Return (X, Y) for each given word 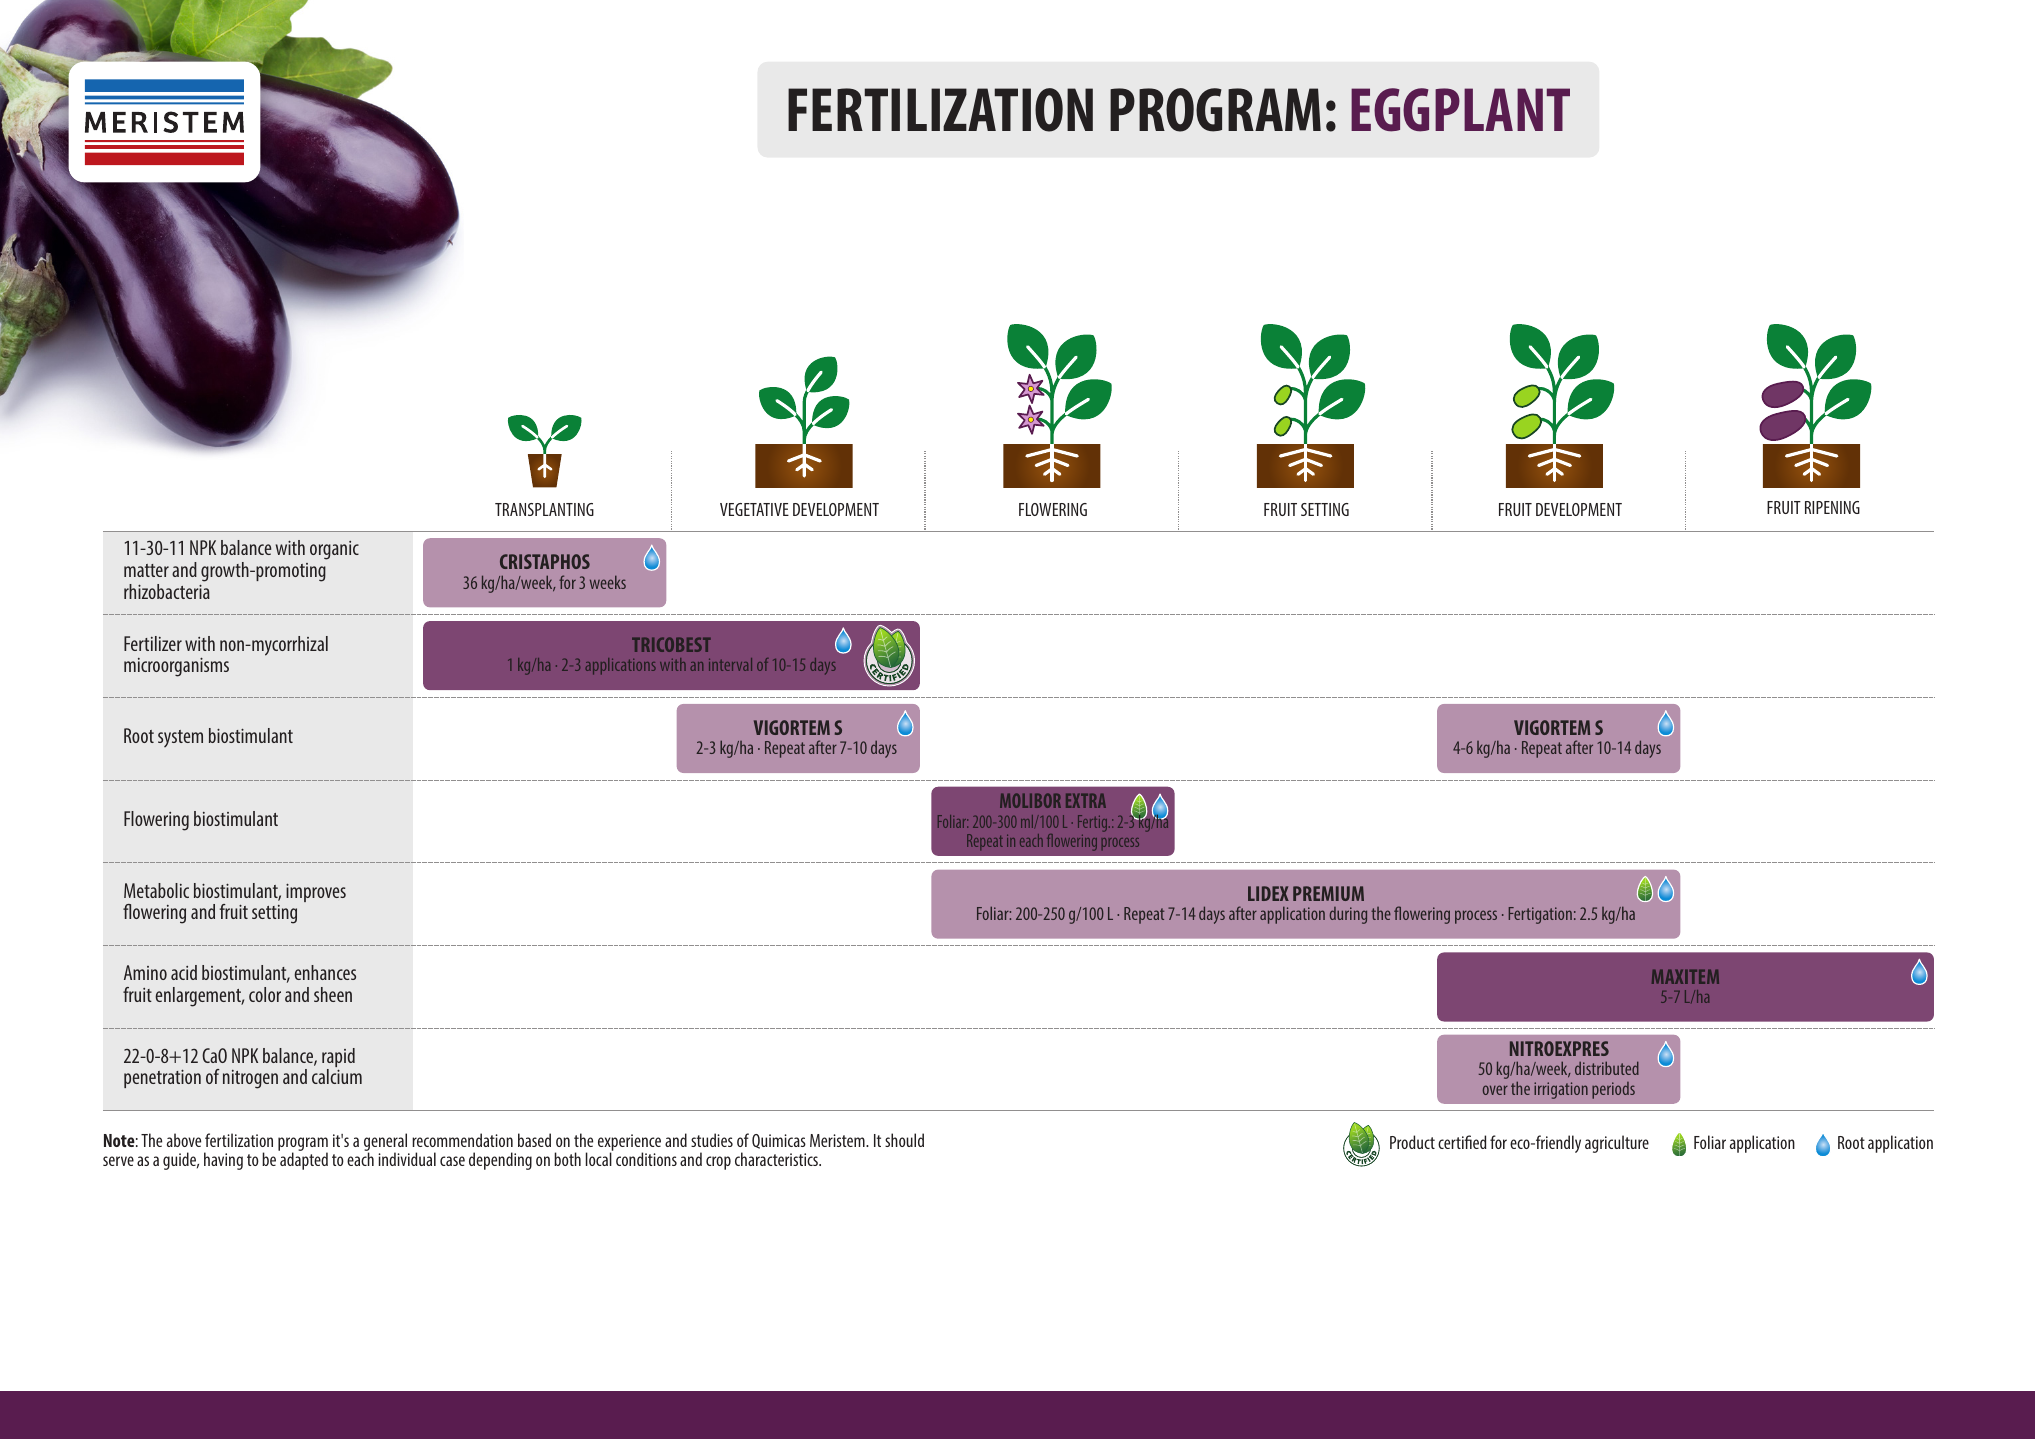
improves (316, 893)
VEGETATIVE (754, 509)
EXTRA (1086, 800)
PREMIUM (1328, 893)
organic (334, 550)
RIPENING (1832, 507)
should (904, 1140)
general (385, 1143)
